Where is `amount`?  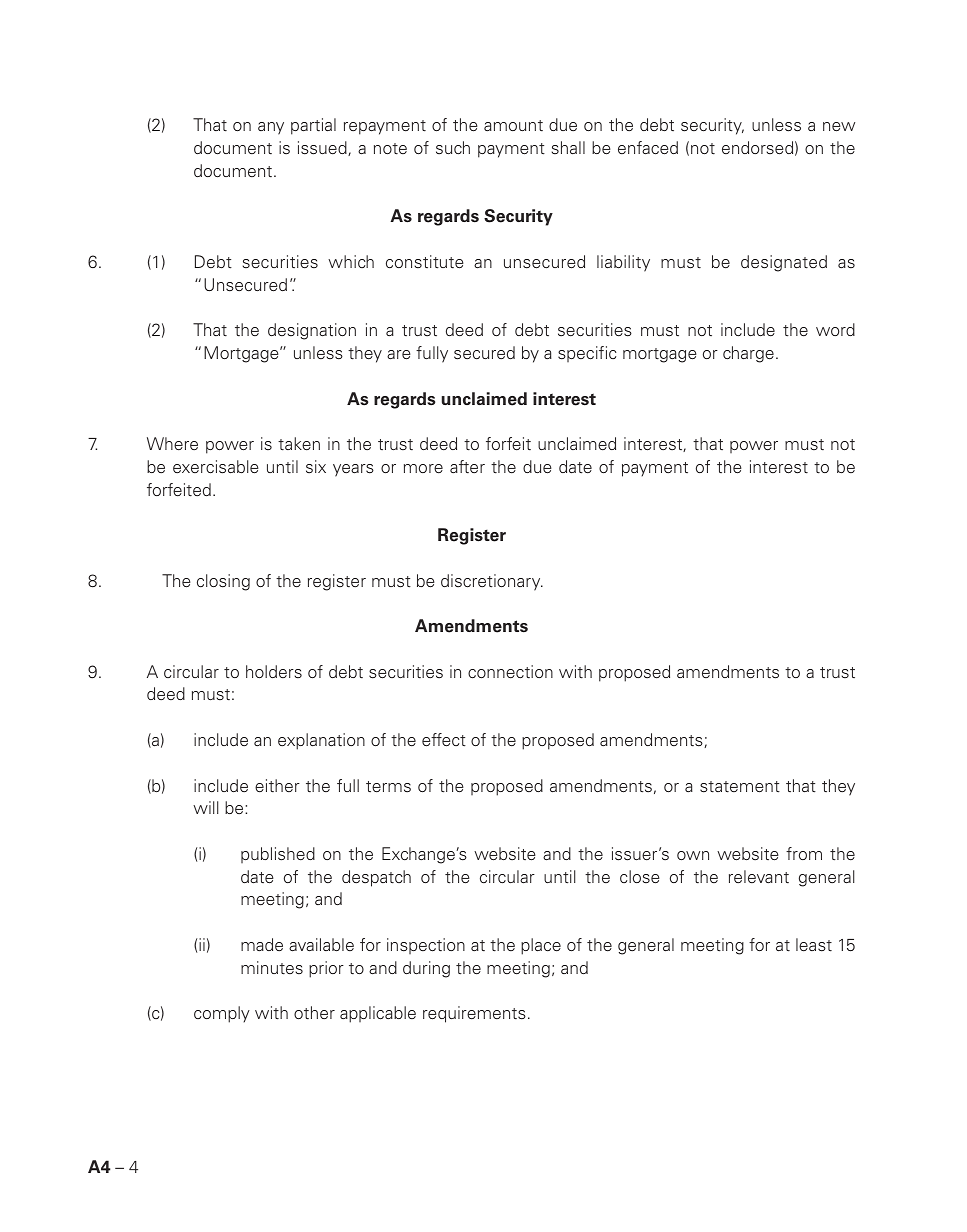
amount is located at coordinates (513, 125).
